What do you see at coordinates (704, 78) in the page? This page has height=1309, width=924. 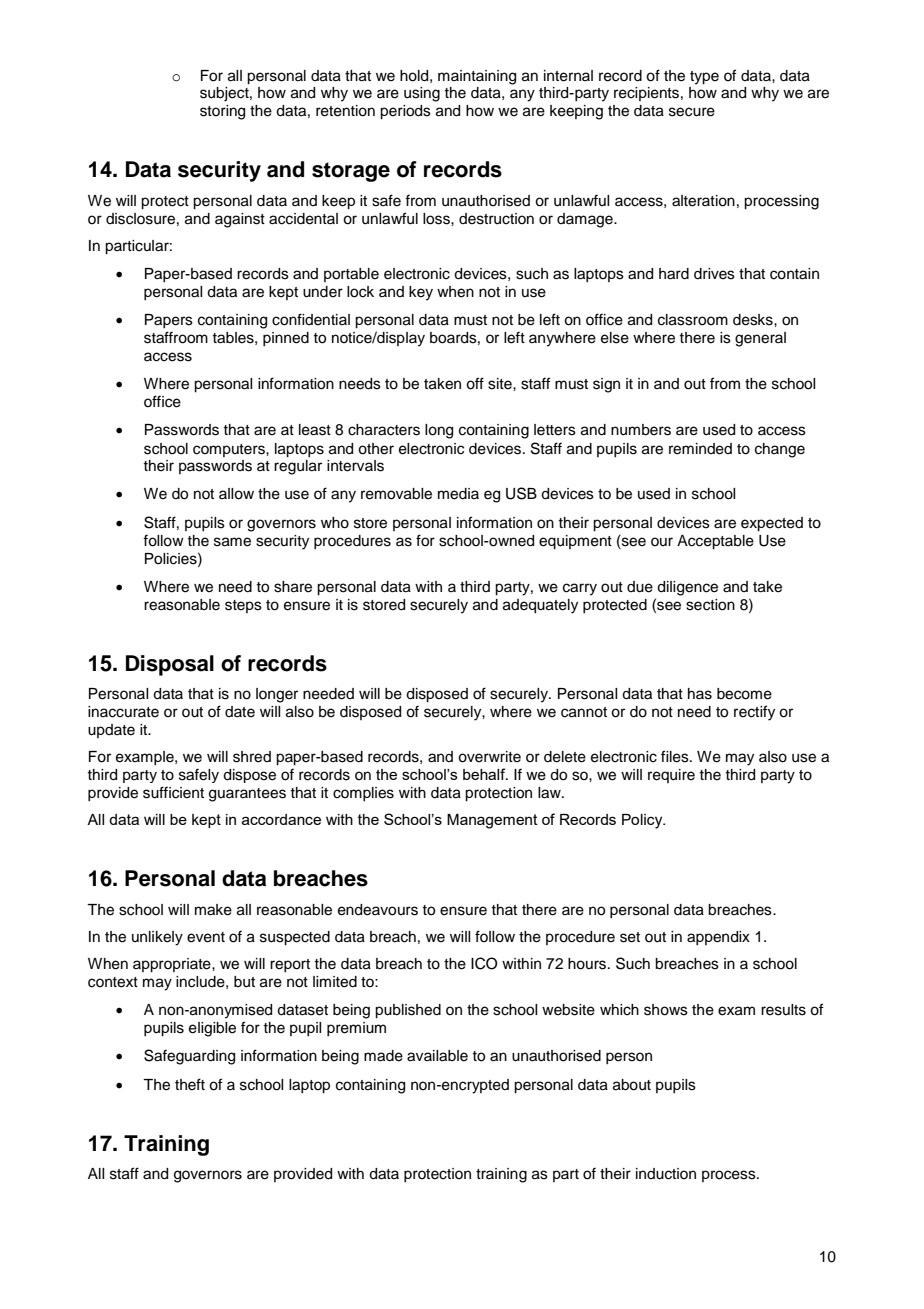 I see `type` at bounding box center [704, 78].
